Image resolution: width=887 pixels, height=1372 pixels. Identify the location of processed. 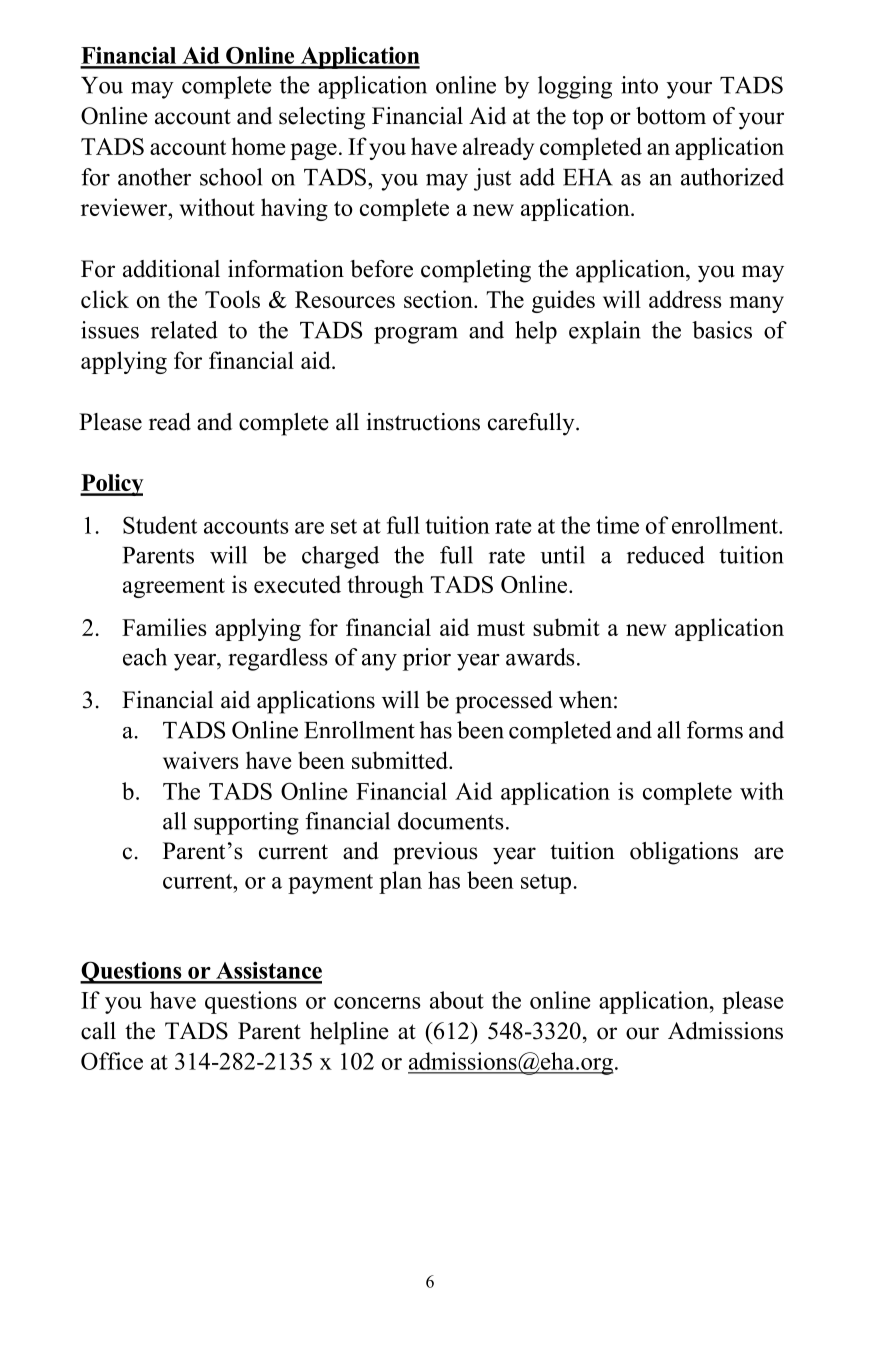
(504, 702).
